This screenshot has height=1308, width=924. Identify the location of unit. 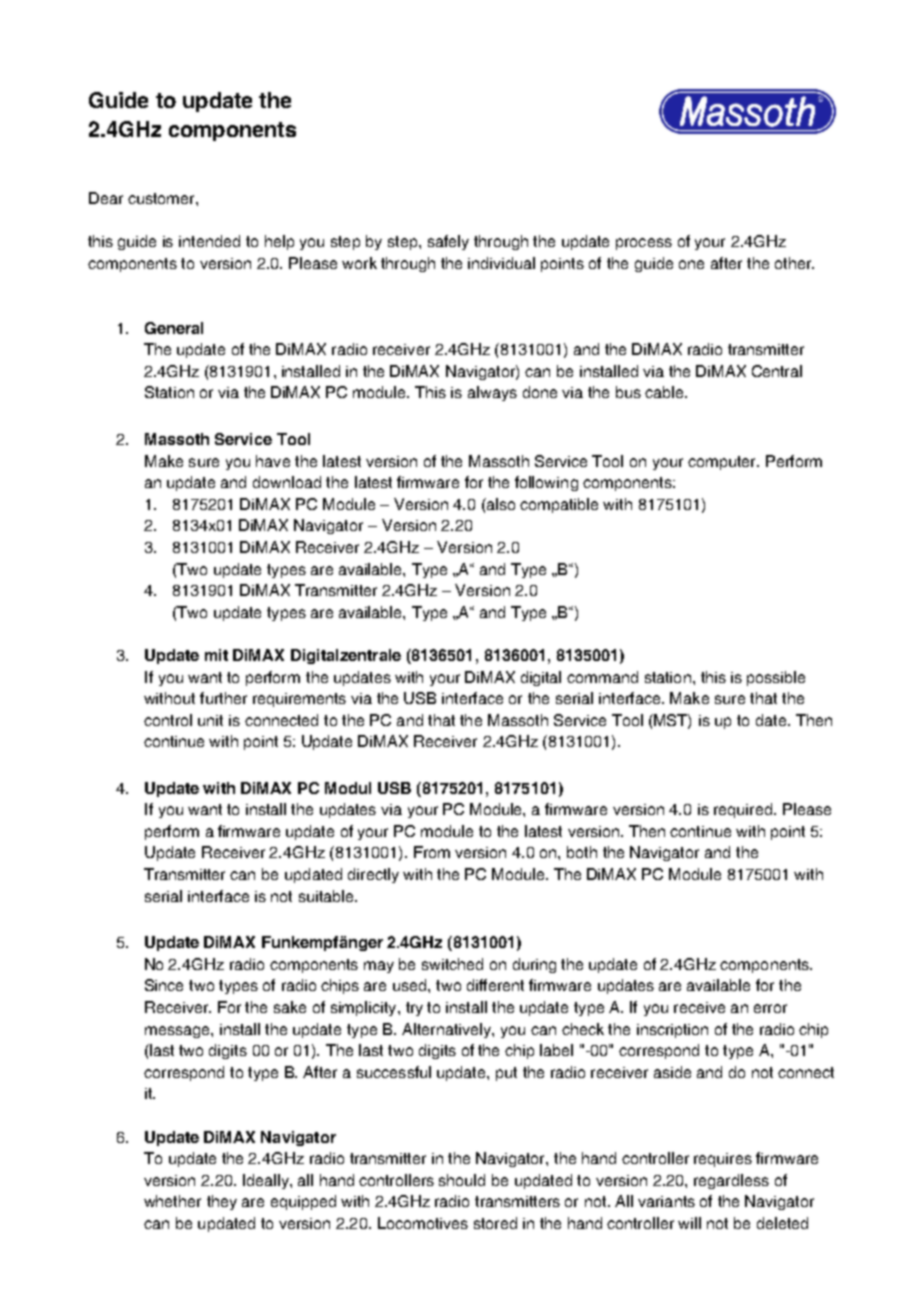
(210, 720).
